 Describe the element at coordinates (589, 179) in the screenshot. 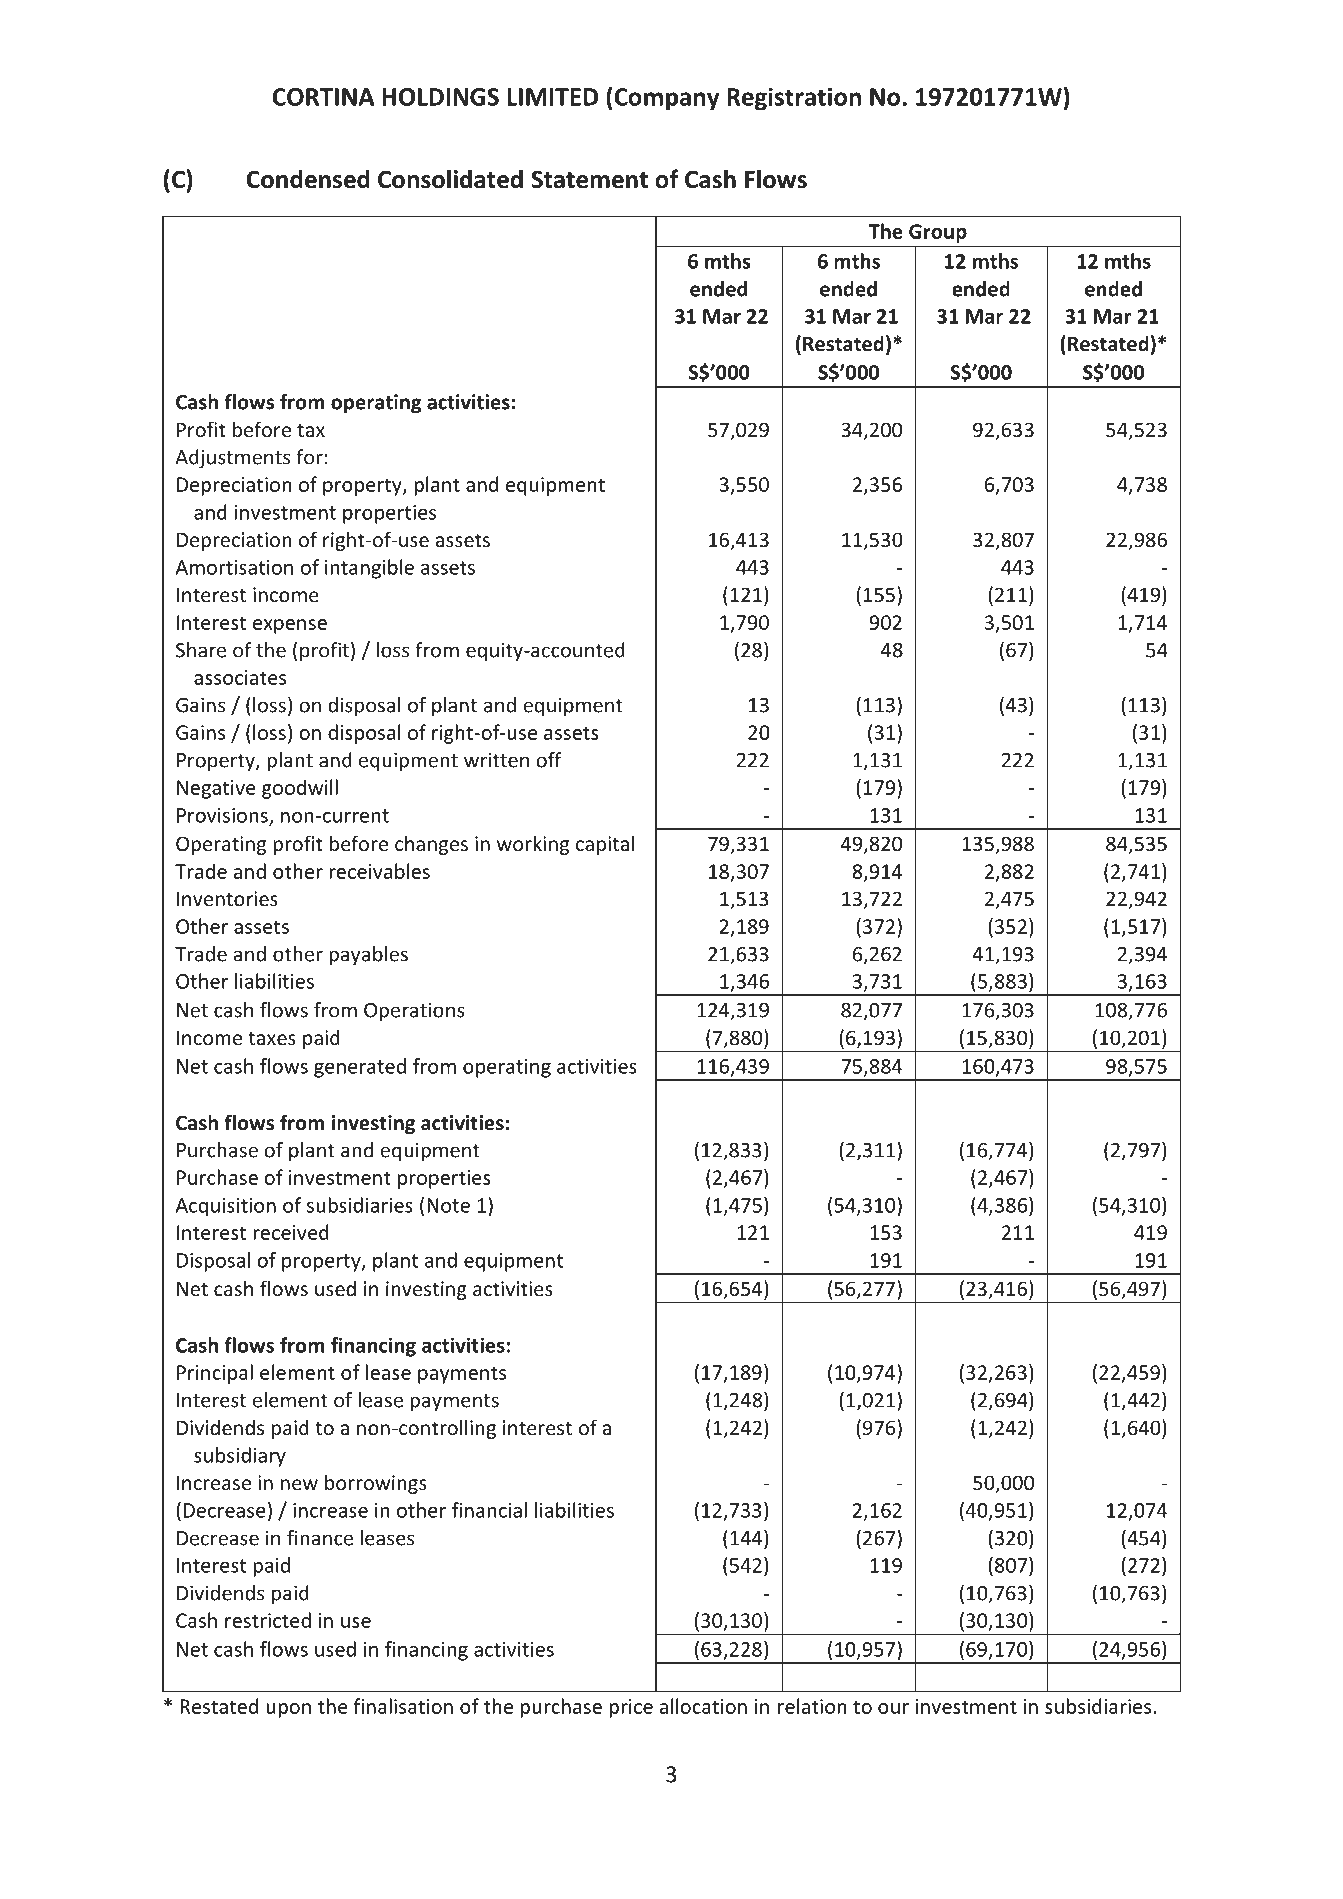

I see `Statement` at that location.
